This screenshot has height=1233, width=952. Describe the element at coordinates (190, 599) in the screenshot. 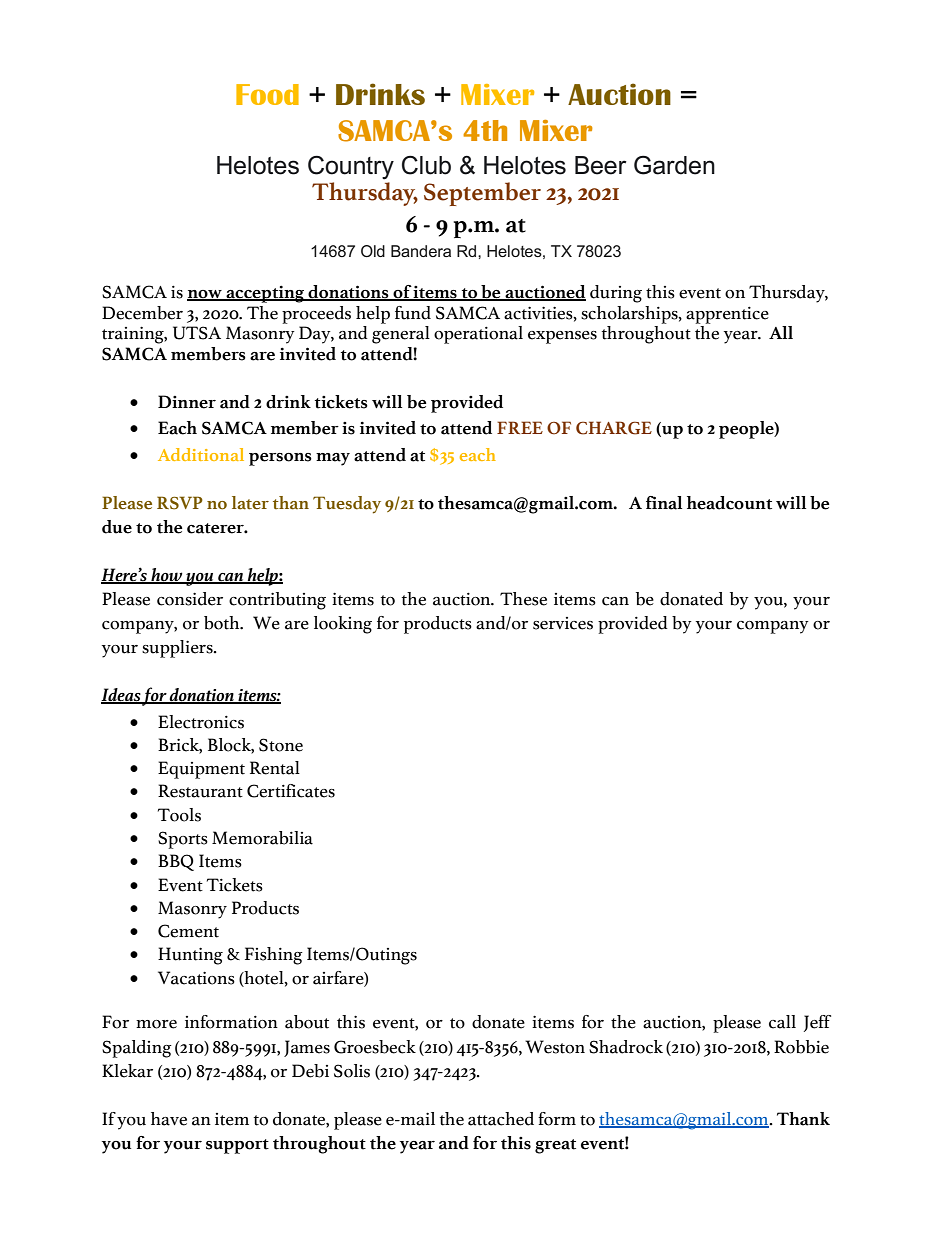

I see `consider` at that location.
